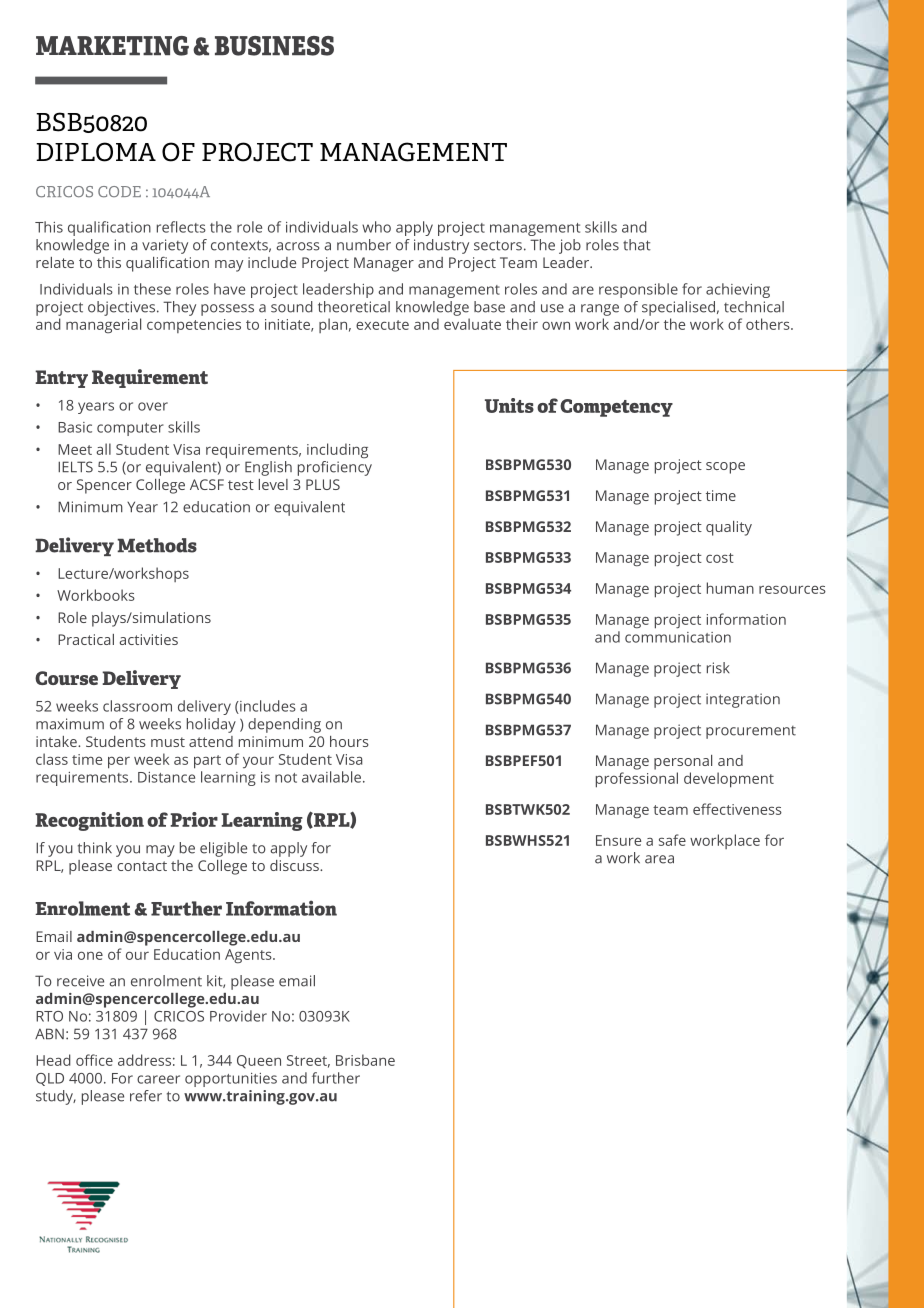  Describe the element at coordinates (737, 809) in the screenshot. I see `effectiveness` at that location.
